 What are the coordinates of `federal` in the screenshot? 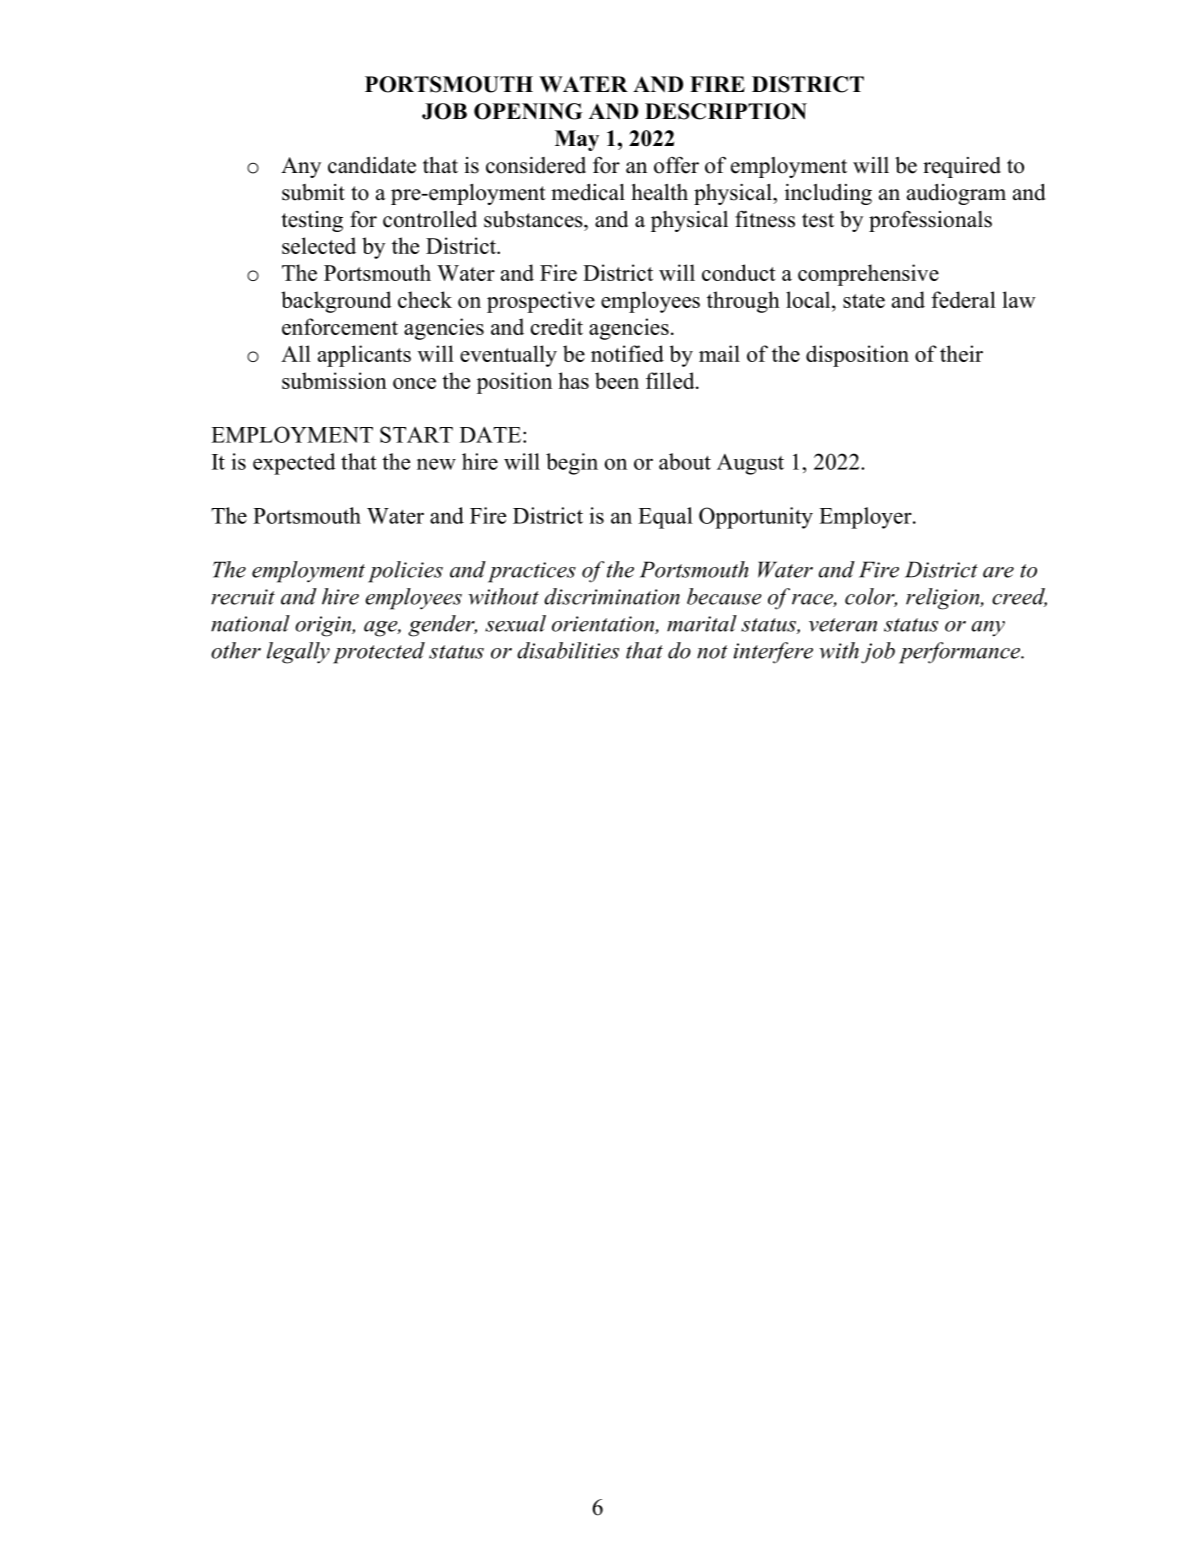 It's located at (963, 299).
